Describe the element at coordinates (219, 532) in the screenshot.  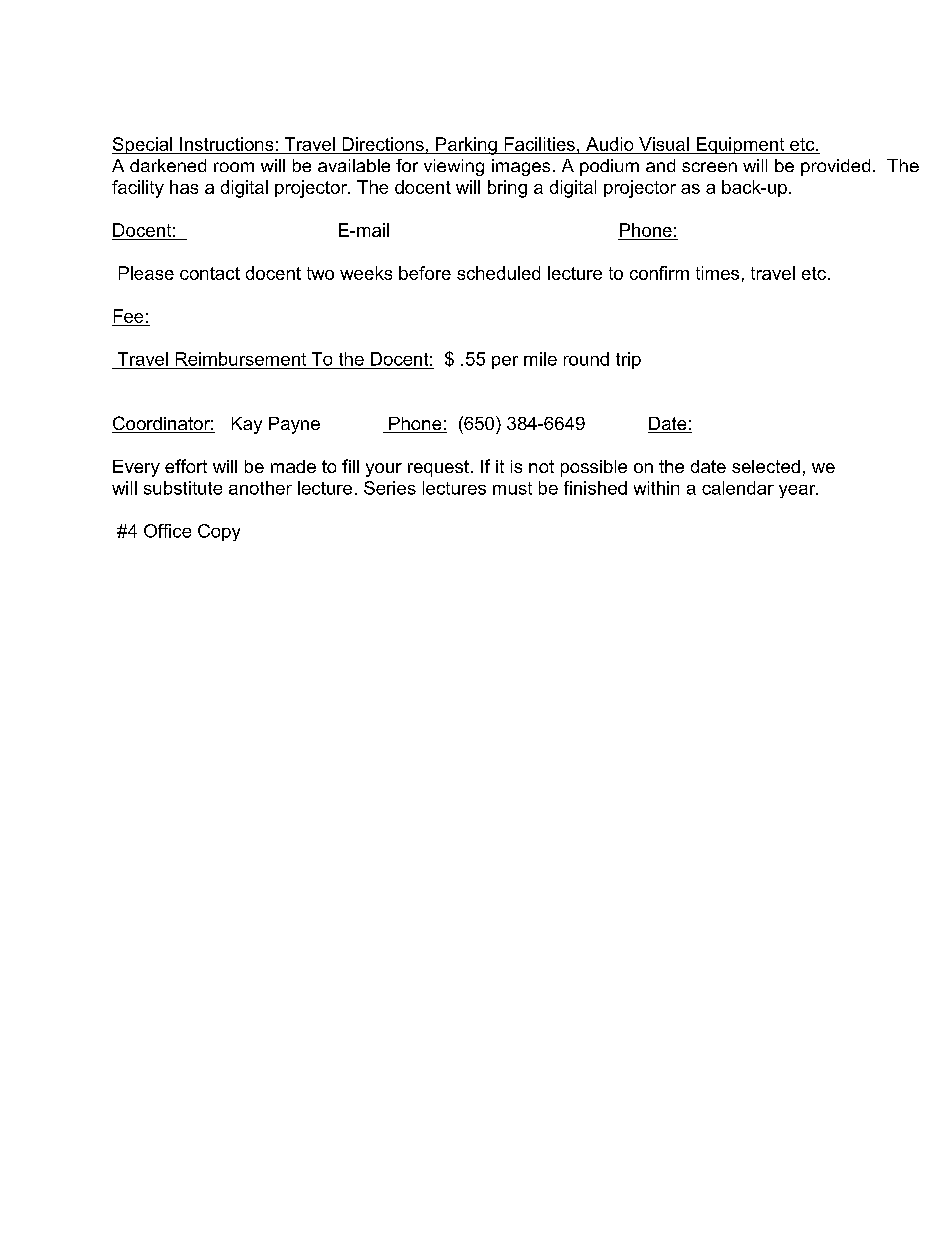
I see `Copy` at that location.
